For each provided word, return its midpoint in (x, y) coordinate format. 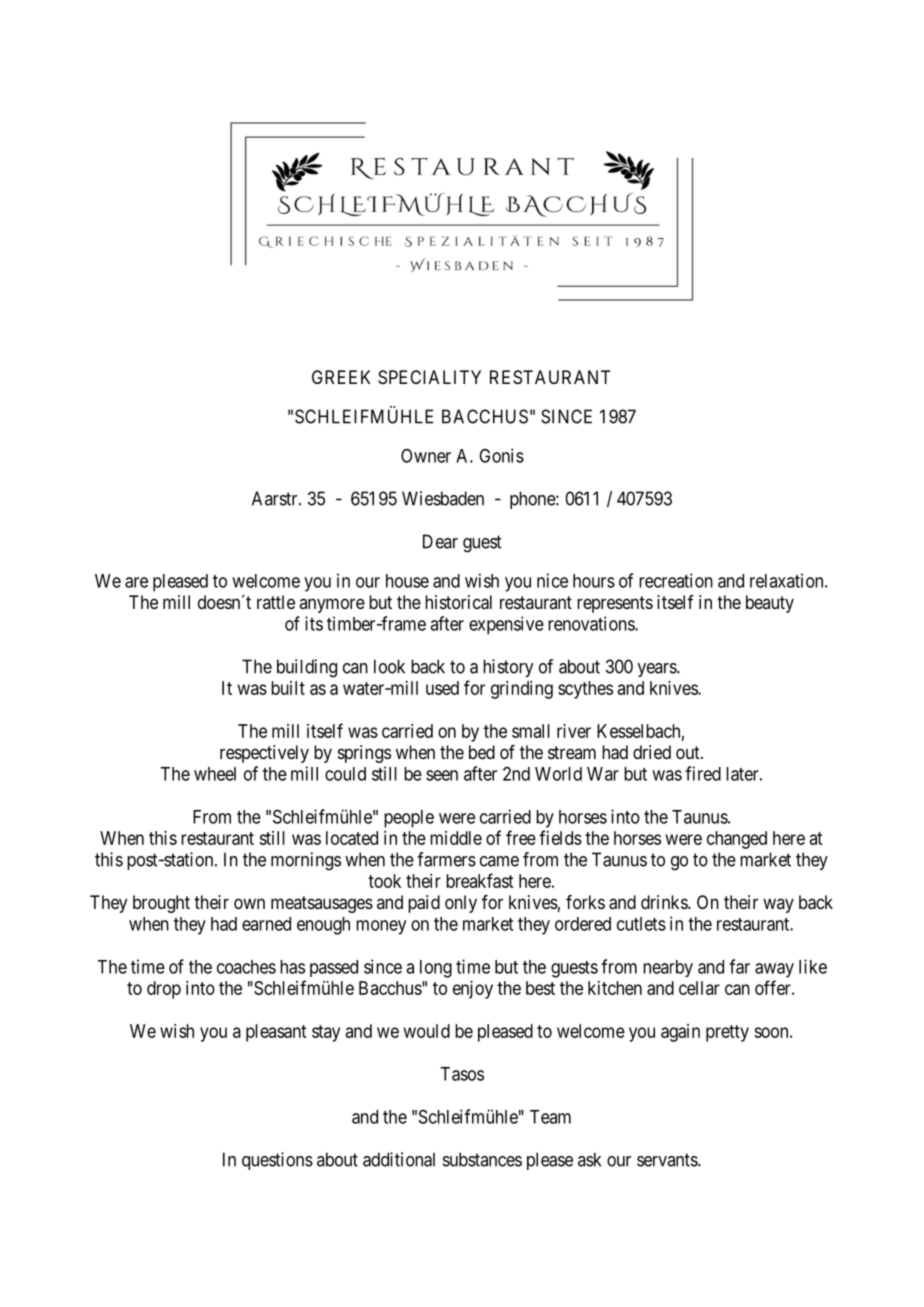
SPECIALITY (429, 377)
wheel (215, 774)
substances (482, 1159)
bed (482, 752)
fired (703, 773)
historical (458, 602)
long (436, 969)
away (774, 970)
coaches (246, 967)
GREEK (341, 377)
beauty (770, 604)
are (136, 582)
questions (277, 1161)
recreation (676, 580)
